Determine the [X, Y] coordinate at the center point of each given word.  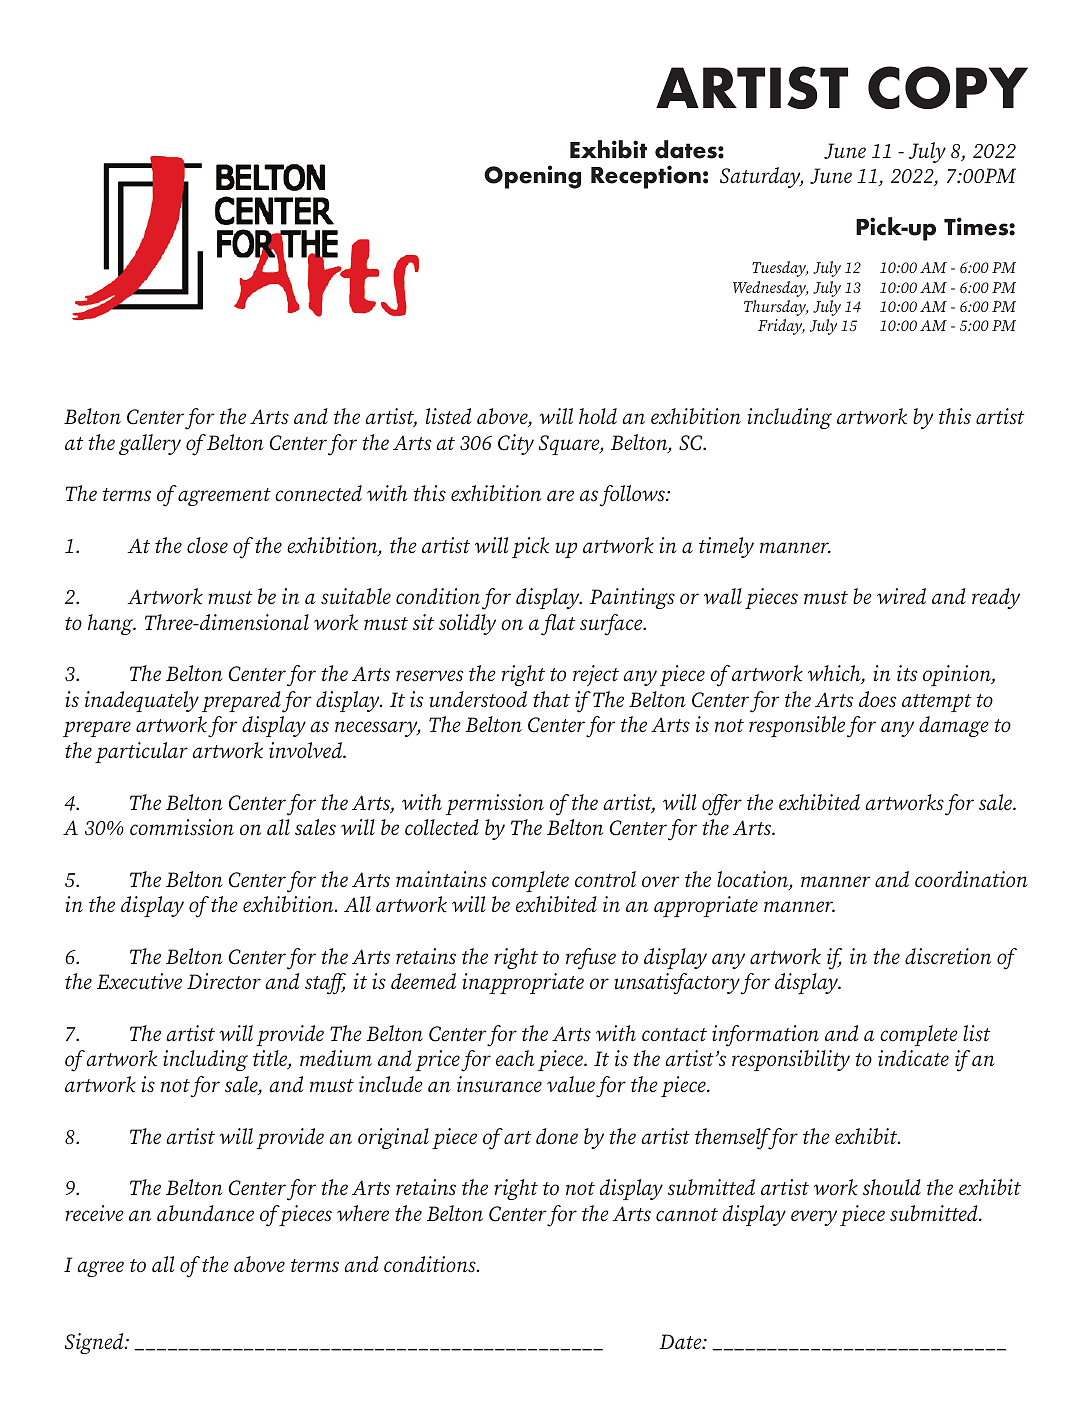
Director [224, 981]
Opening [532, 177]
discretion [948, 956]
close [207, 545]
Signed [95, 1343]
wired [901, 596]
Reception [646, 177]
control [605, 879]
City [516, 444]
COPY [948, 87]
